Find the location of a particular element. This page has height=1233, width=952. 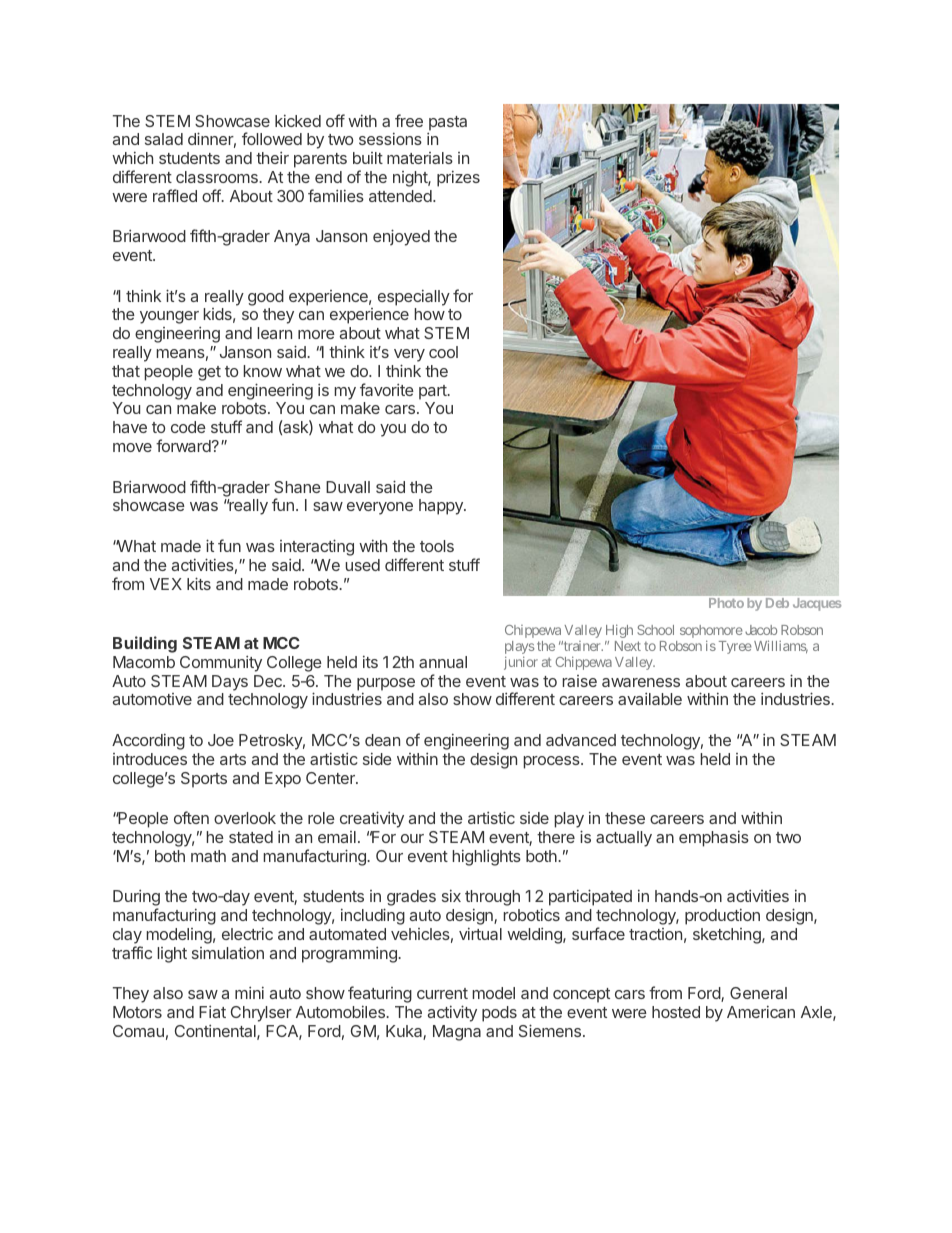

Joe is located at coordinates (221, 740).
